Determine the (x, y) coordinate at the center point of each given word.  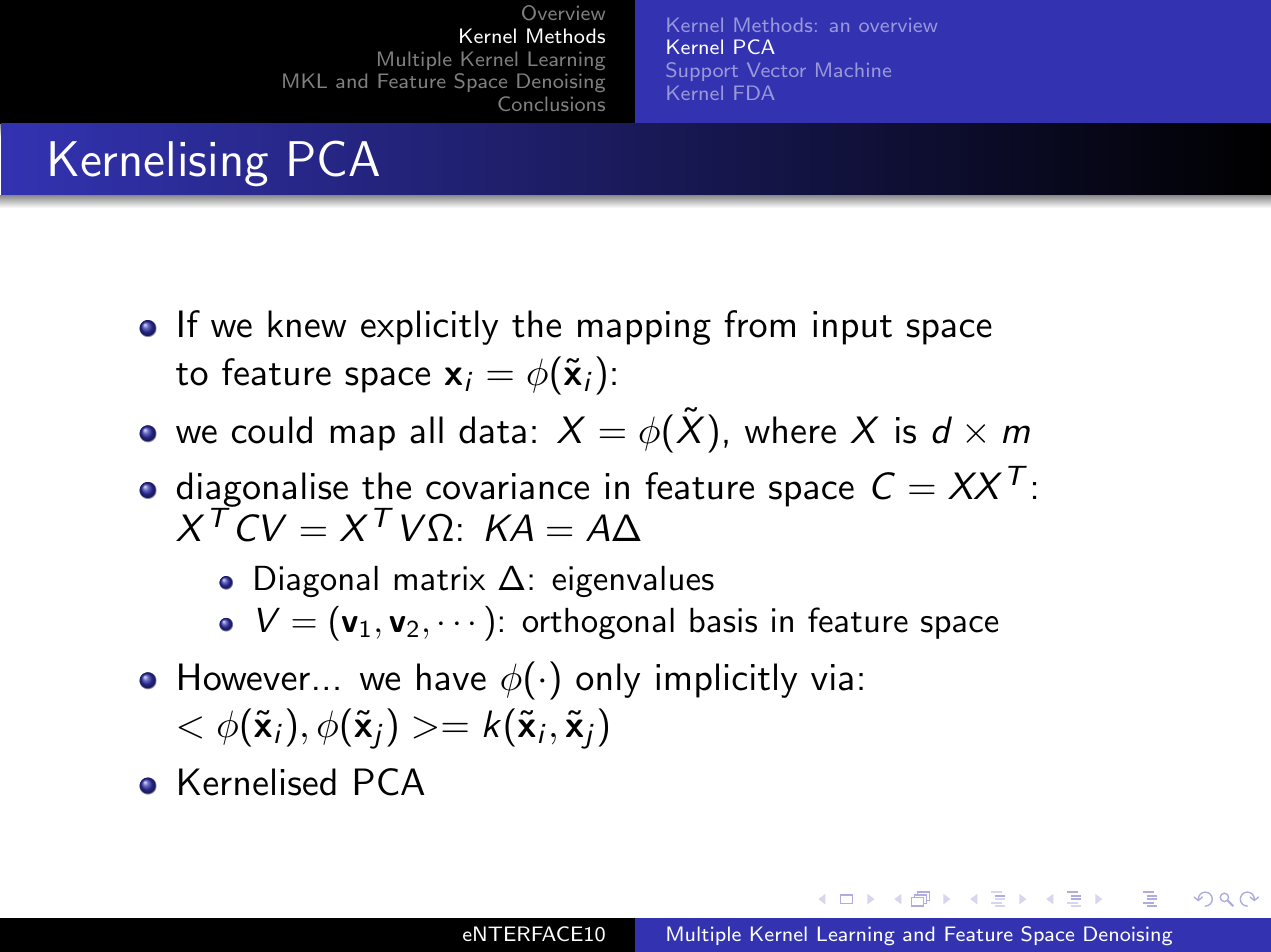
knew (307, 324)
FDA (754, 93)
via (832, 677)
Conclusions (551, 103)
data (492, 430)
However (244, 677)
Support (702, 71)
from (759, 324)
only (608, 680)
